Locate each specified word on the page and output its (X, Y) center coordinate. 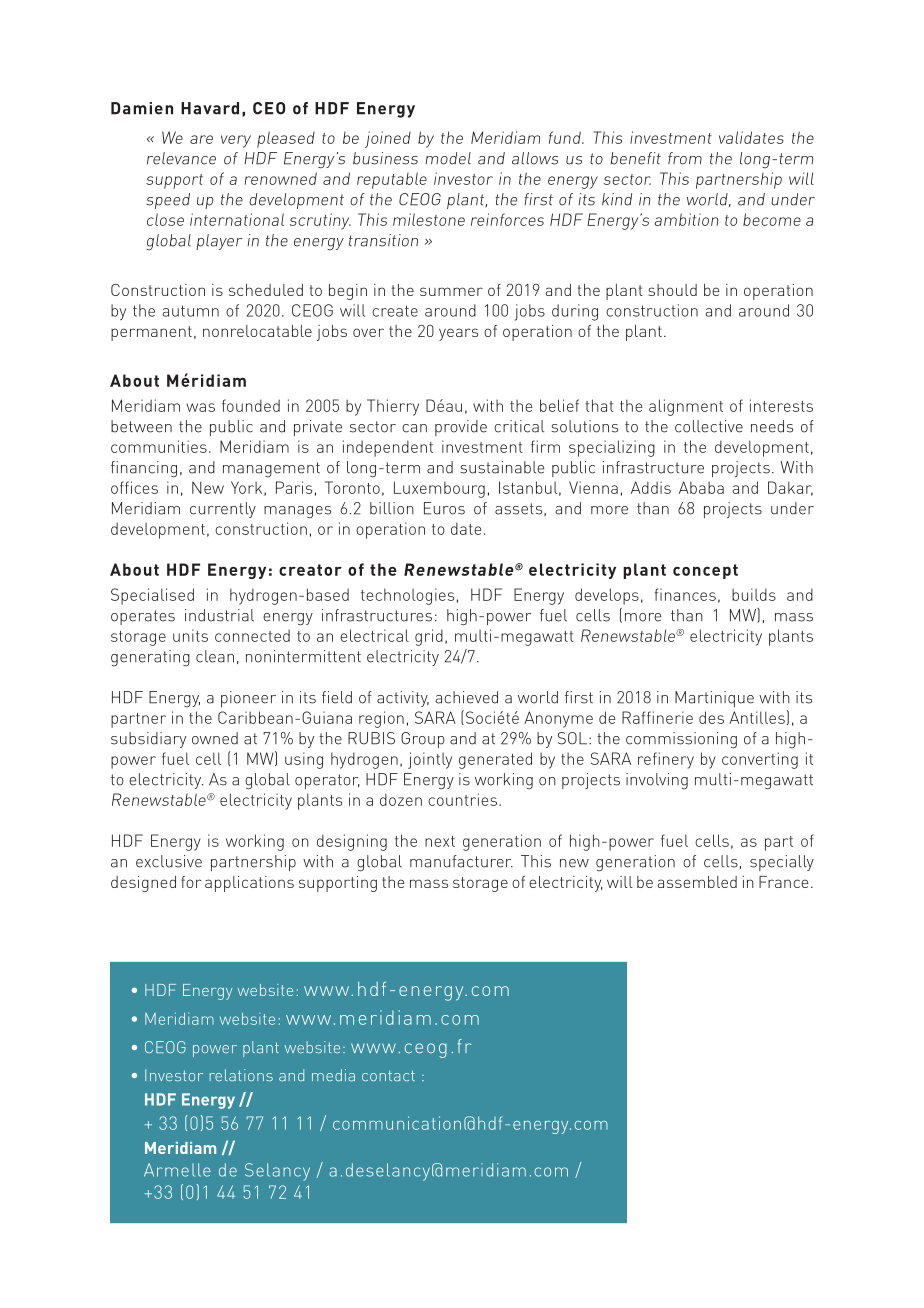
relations (241, 1075)
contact (388, 1075)
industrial (219, 615)
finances (685, 594)
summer (451, 291)
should (672, 290)
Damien (142, 108)
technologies (407, 596)
